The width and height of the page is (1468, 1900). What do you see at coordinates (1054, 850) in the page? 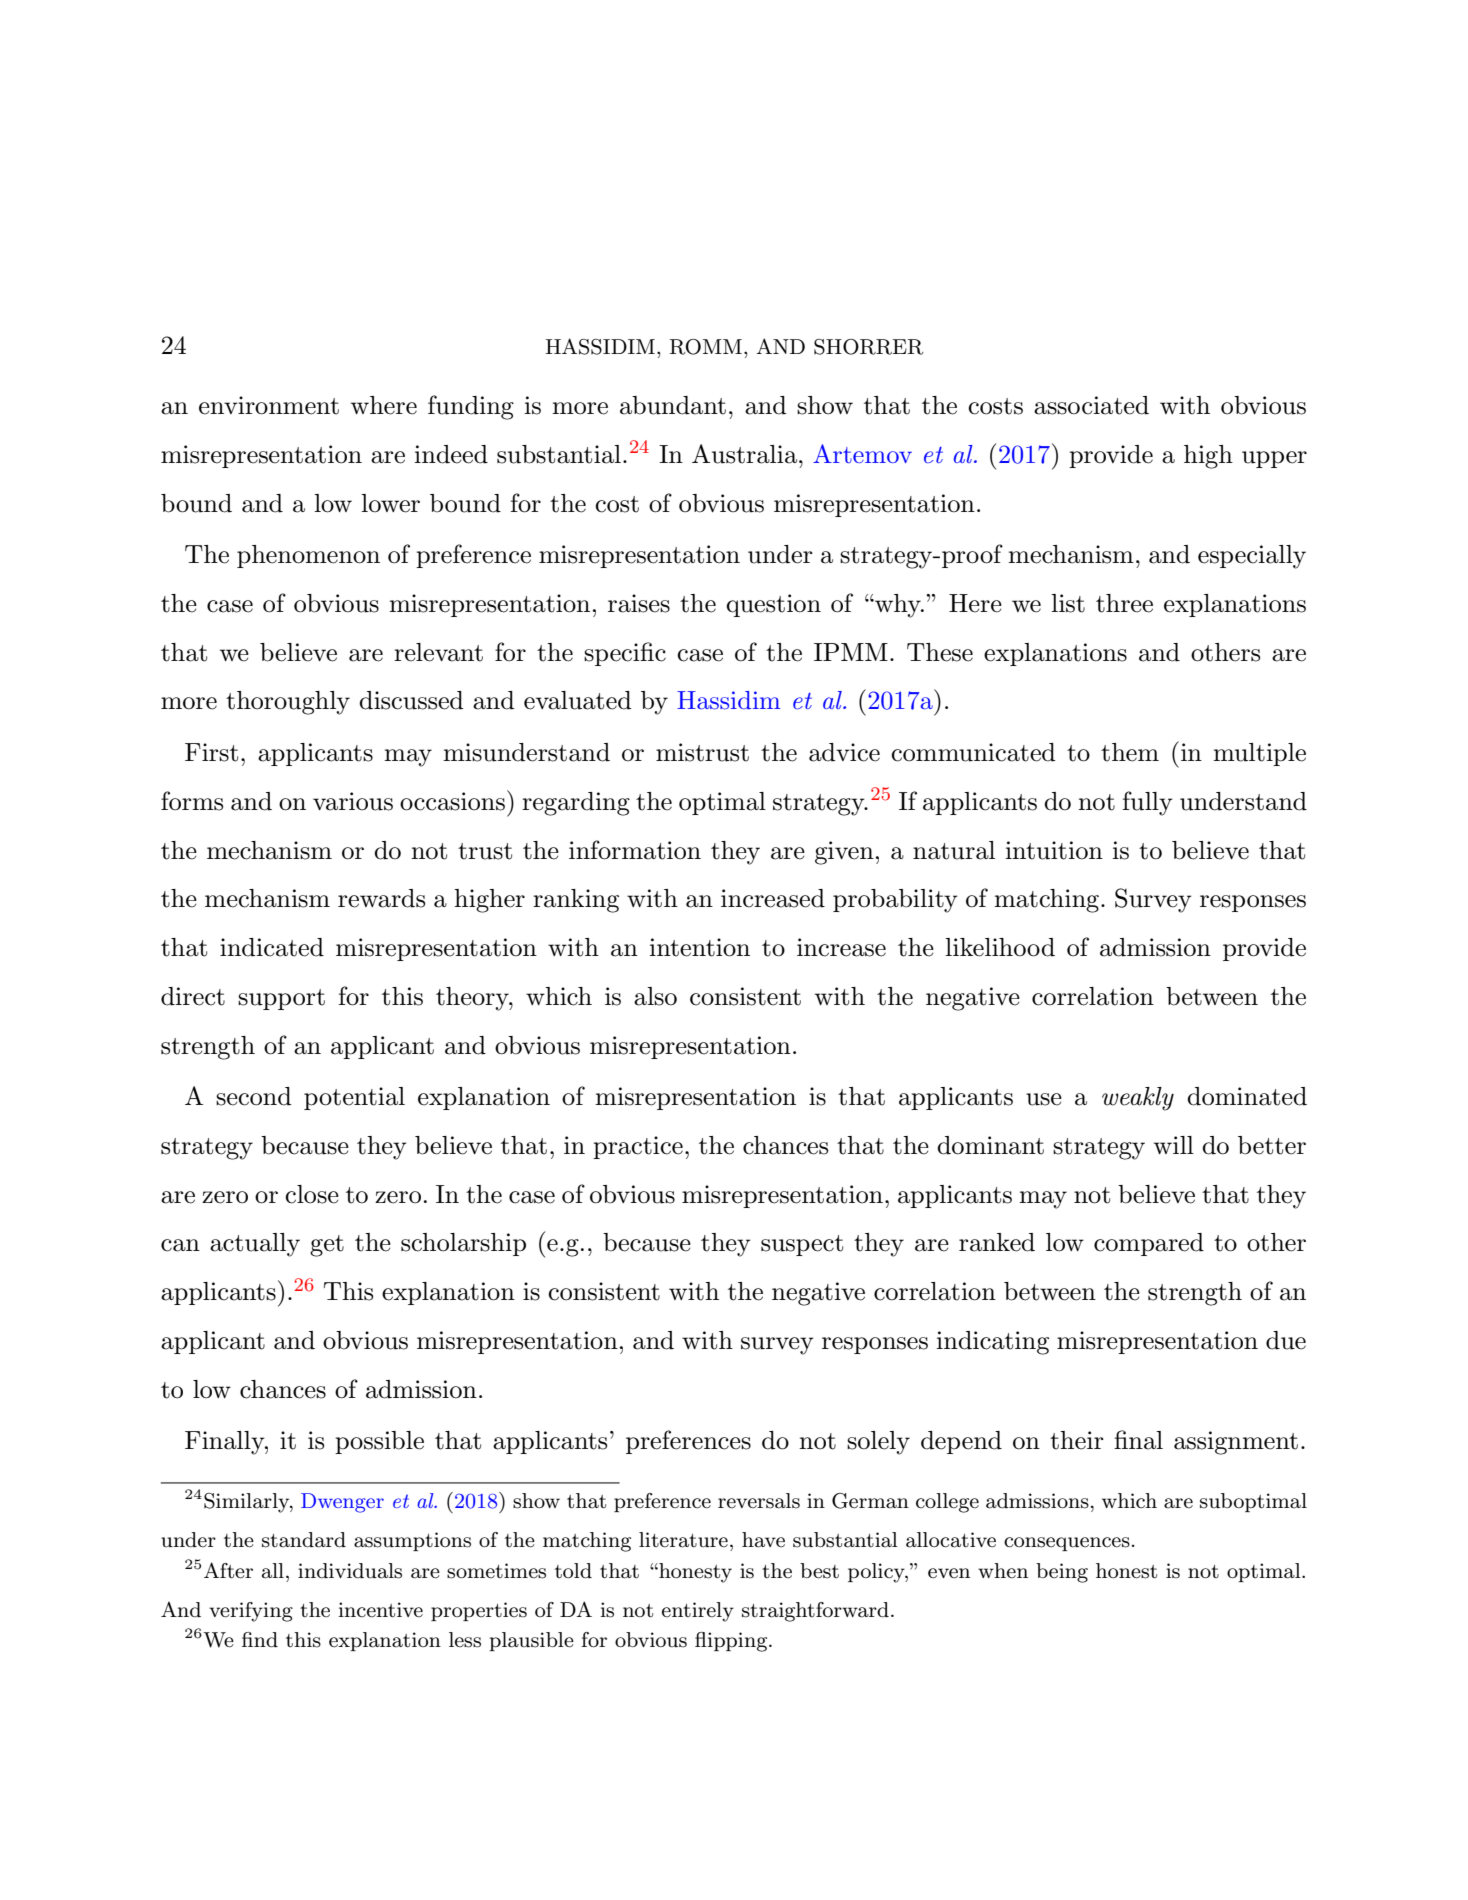
I see `intuition` at bounding box center [1054, 850].
